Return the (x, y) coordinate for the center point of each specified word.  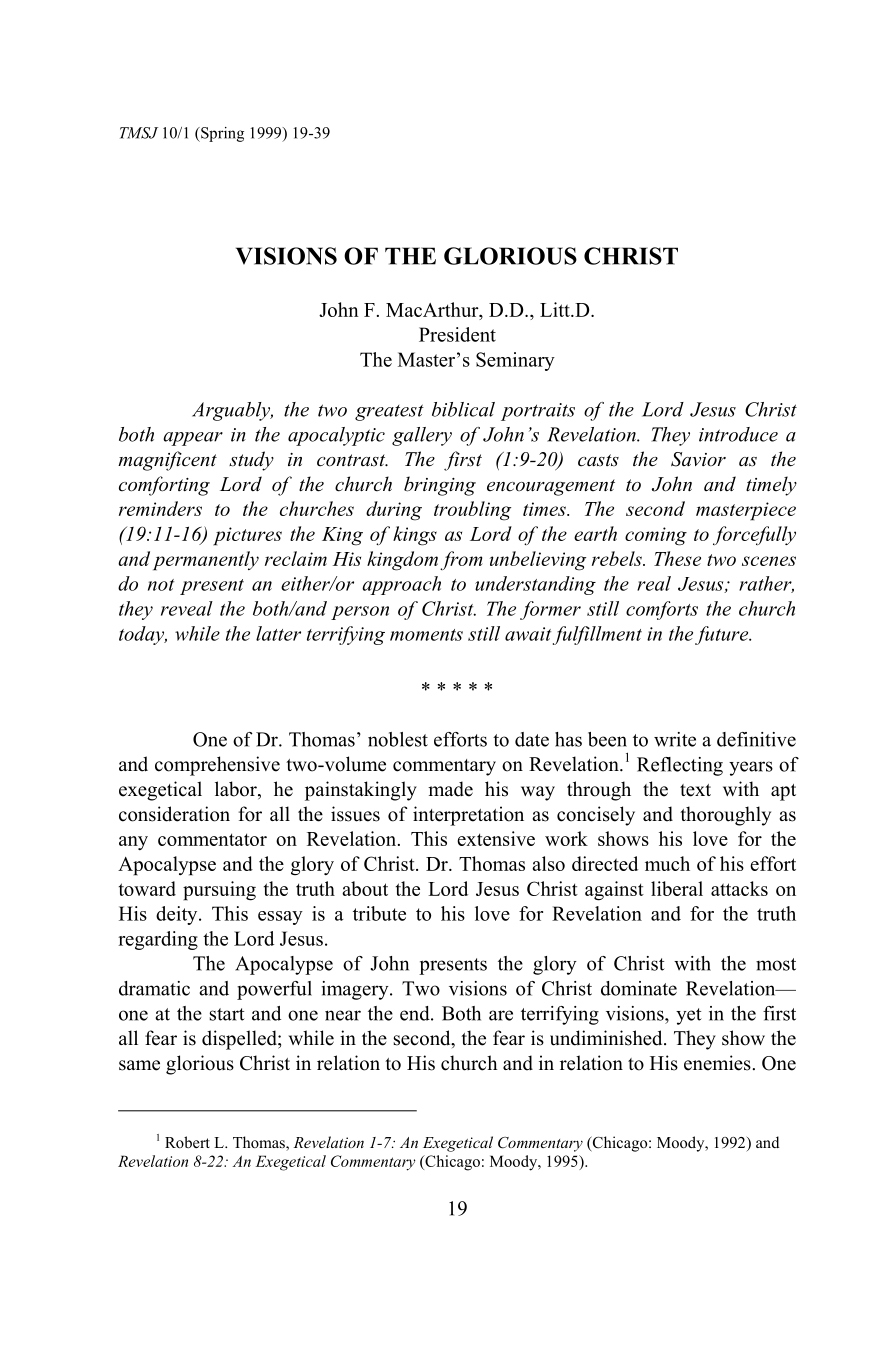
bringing (440, 486)
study (251, 461)
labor (237, 790)
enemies (717, 1063)
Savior (698, 459)
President (457, 334)
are (501, 1015)
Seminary (515, 361)
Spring (221, 134)
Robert (187, 1142)
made (450, 789)
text (695, 790)
